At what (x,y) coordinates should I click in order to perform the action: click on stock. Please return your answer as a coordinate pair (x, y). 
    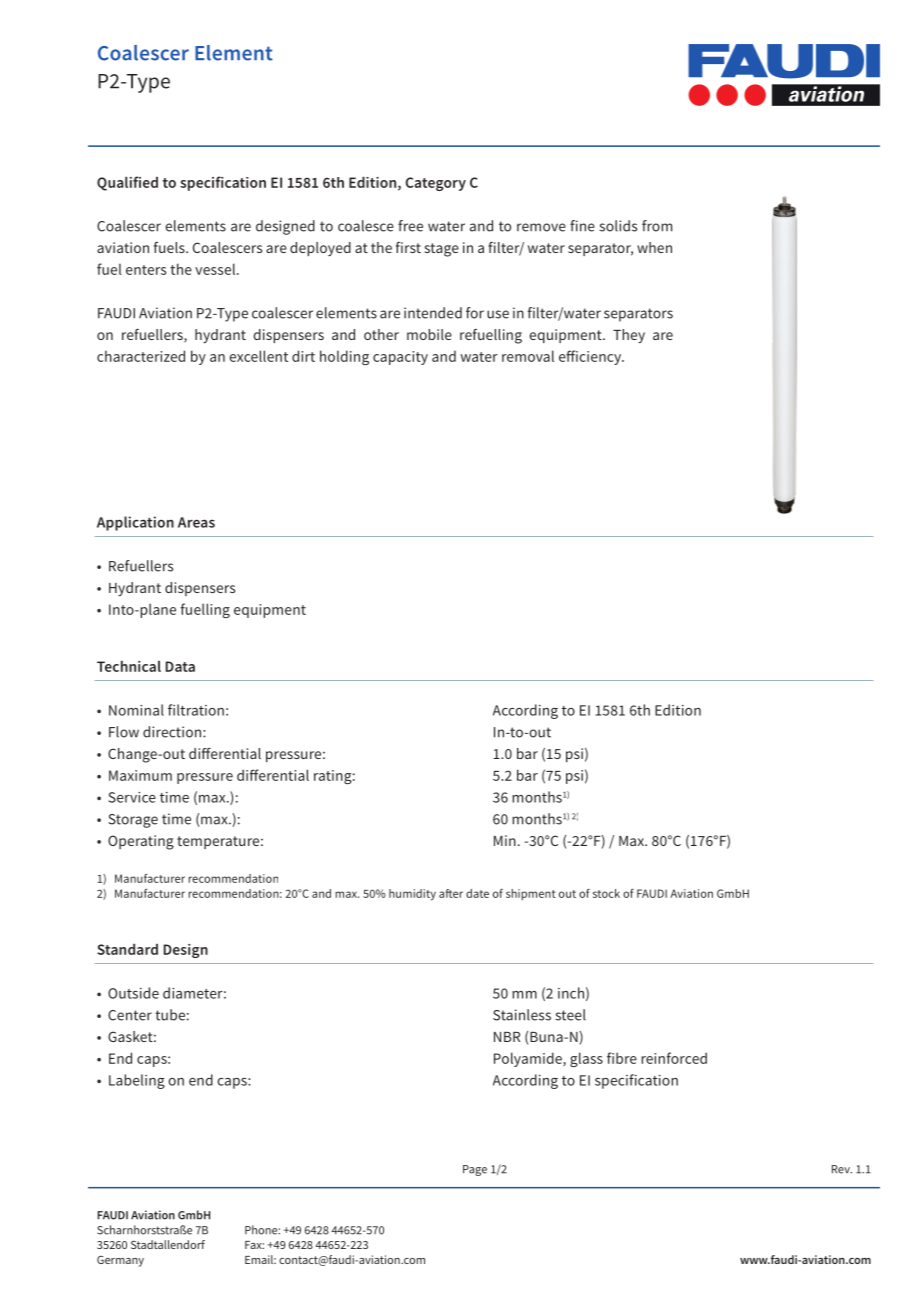
    Looking at the image, I should click on (606, 893).
